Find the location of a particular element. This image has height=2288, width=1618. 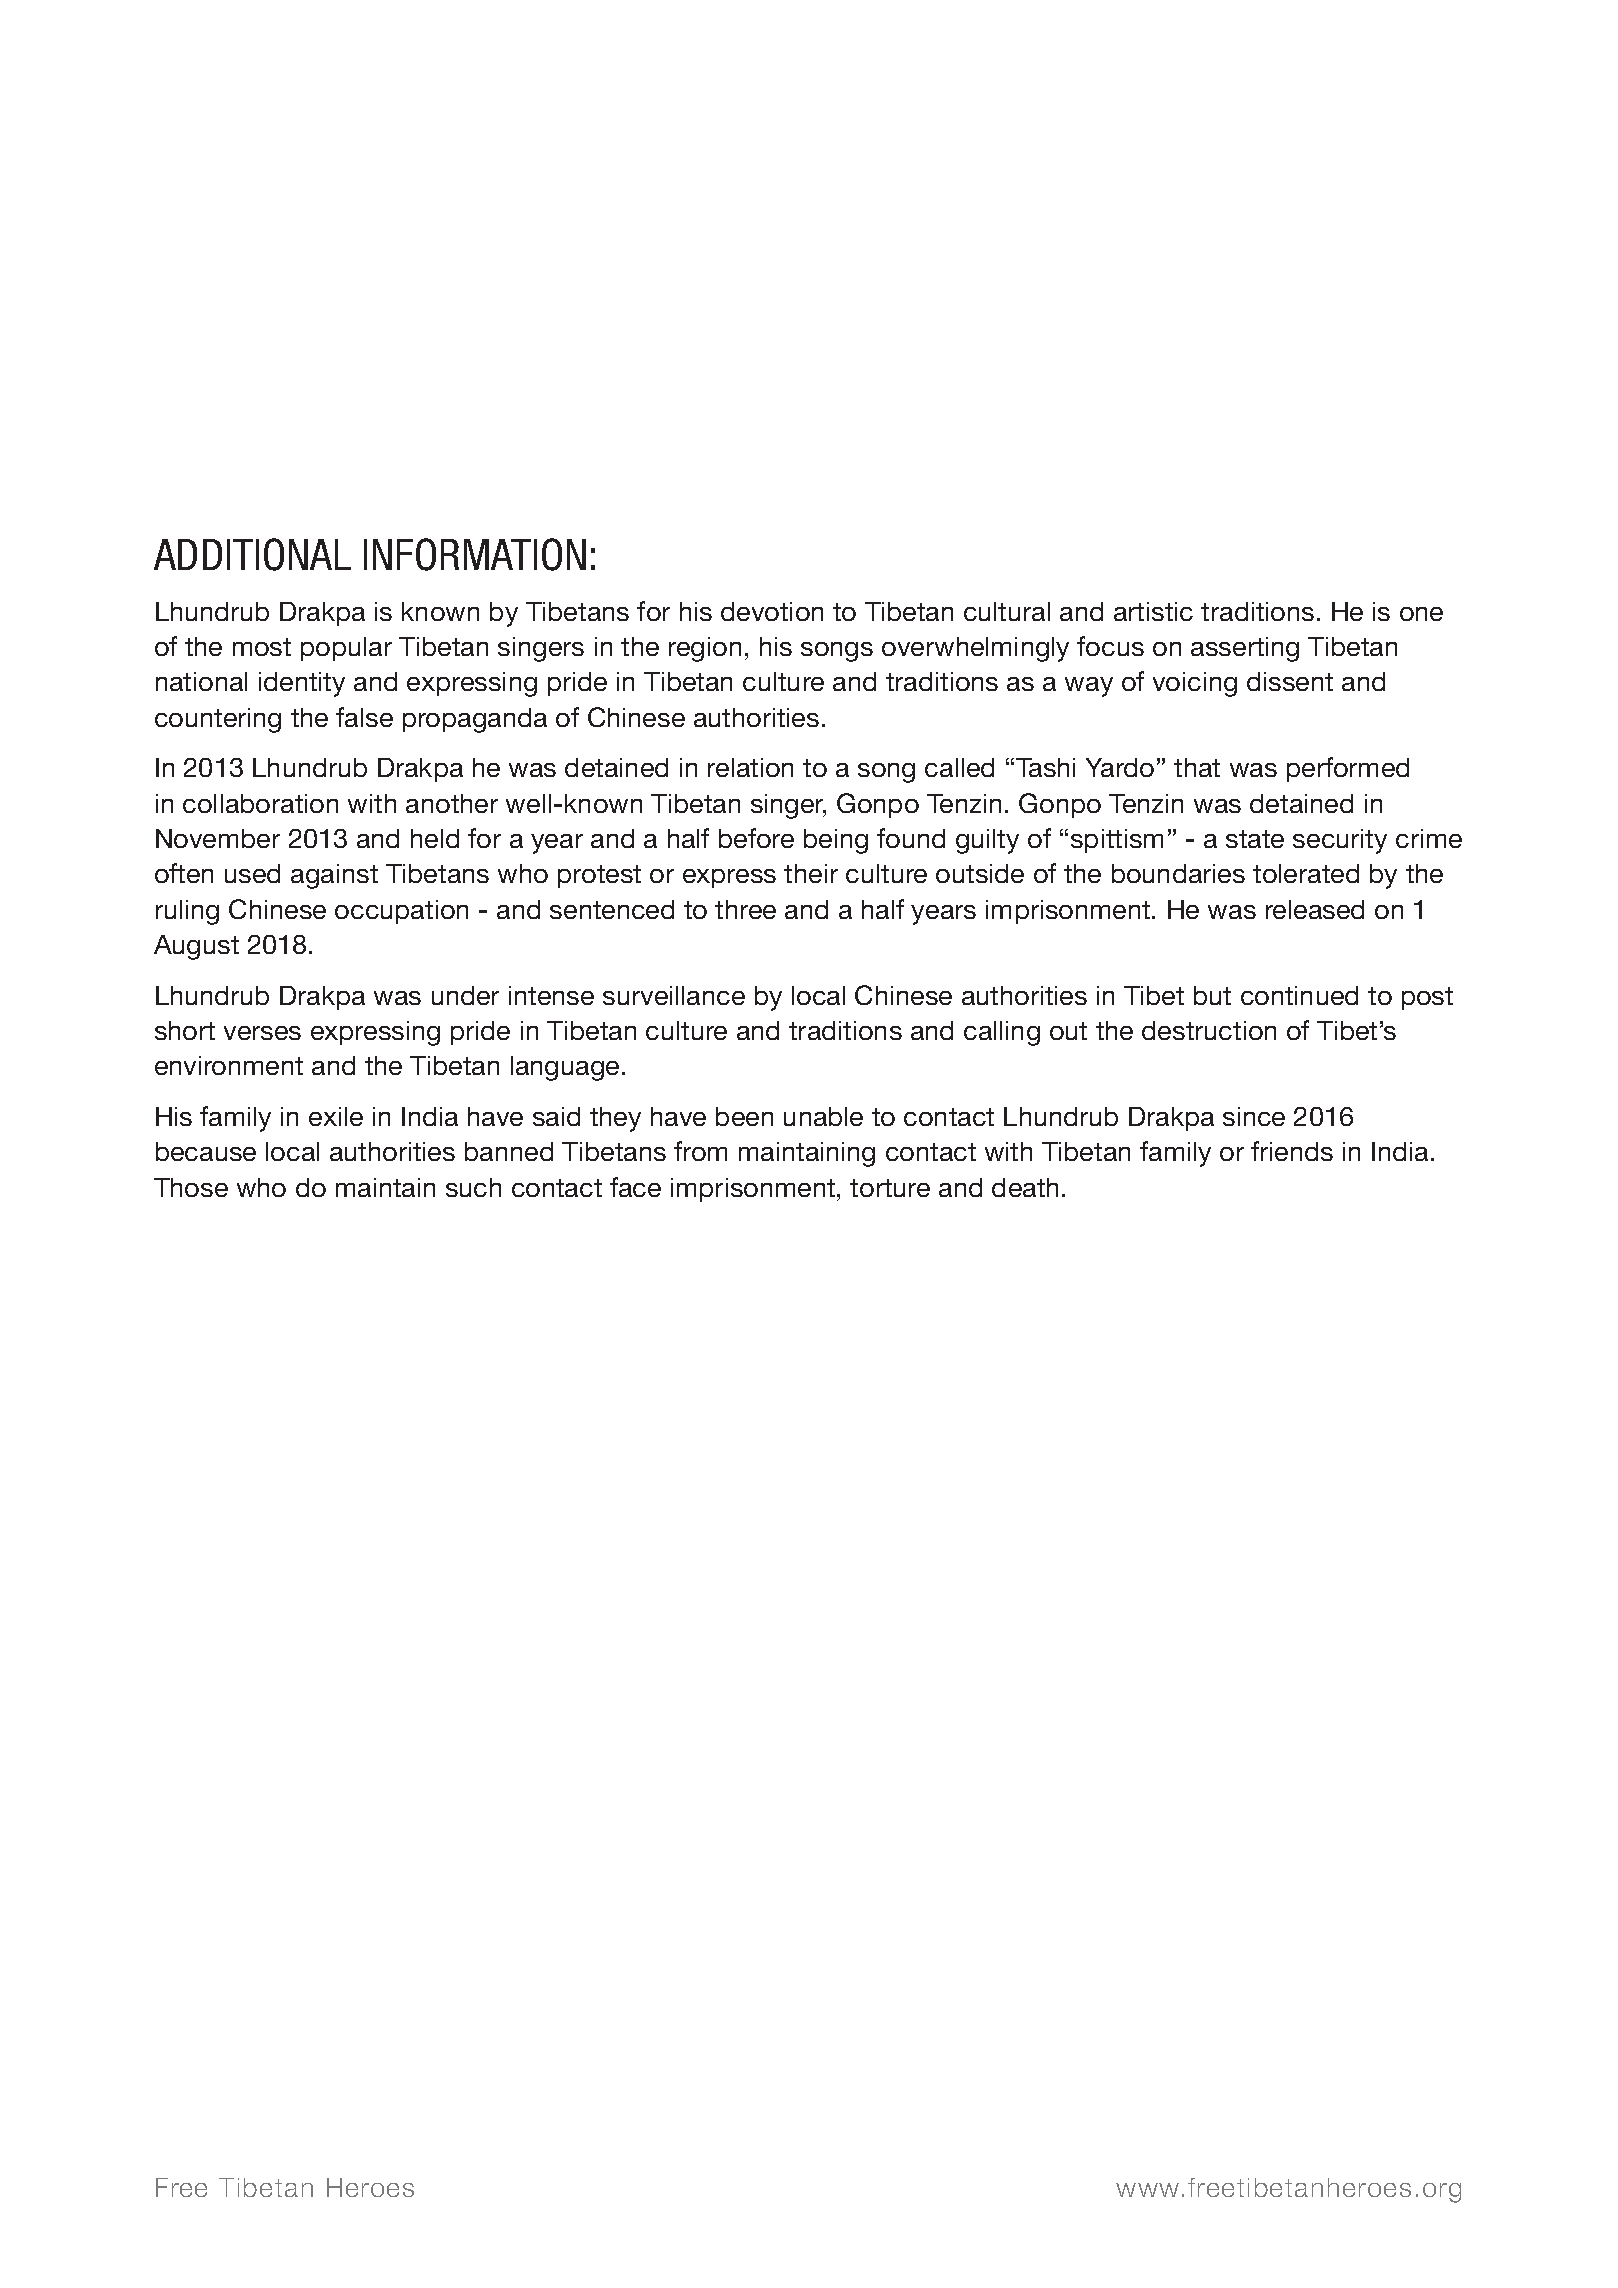

because is located at coordinates (206, 1151).
